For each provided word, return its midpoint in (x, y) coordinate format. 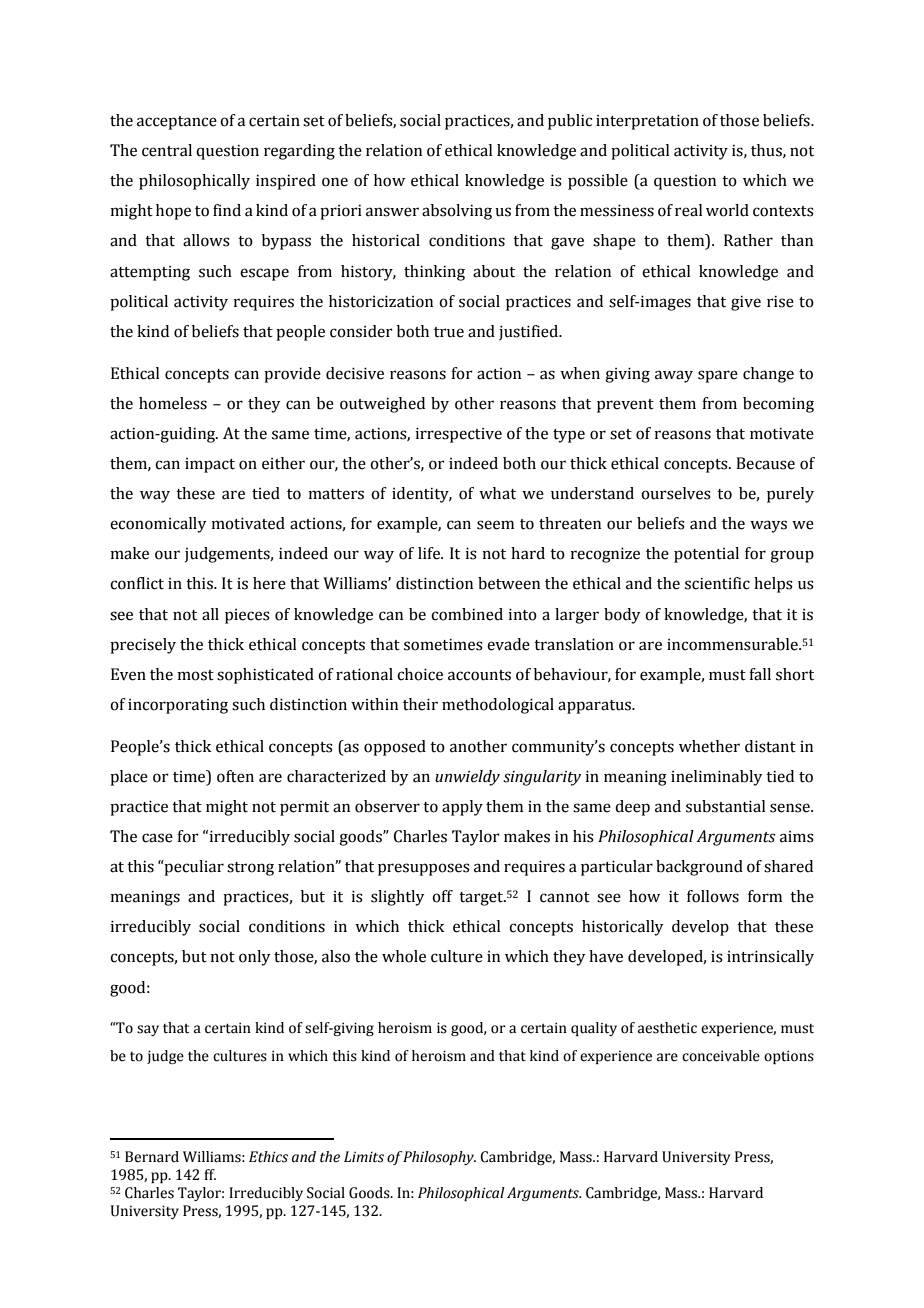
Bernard (152, 1157)
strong (250, 869)
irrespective (458, 435)
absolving (457, 212)
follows (713, 896)
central (167, 150)
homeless (173, 403)
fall (760, 674)
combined (467, 614)
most (195, 675)
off (442, 896)
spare (718, 376)
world (727, 210)
